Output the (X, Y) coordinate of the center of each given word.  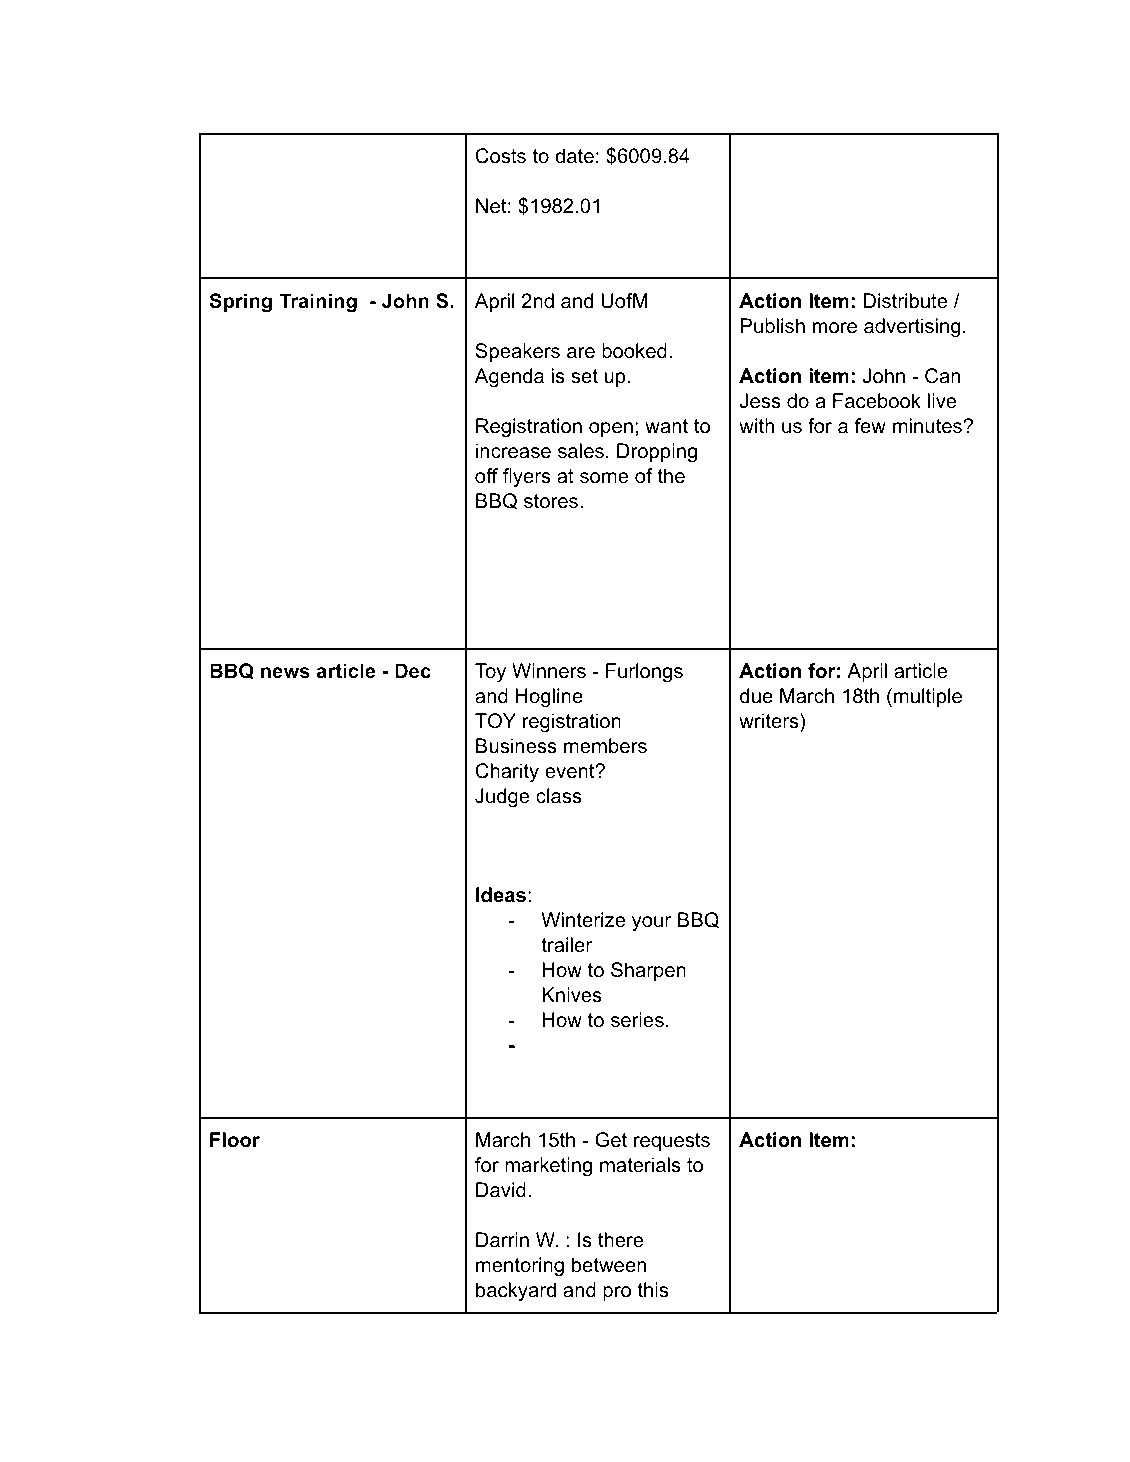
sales (581, 451)
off (486, 476)
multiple (928, 697)
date (574, 156)
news (285, 672)
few (870, 426)
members (605, 746)
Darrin (502, 1239)
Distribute (905, 301)
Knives (572, 995)
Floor (235, 1140)
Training (318, 303)
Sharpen (648, 971)
